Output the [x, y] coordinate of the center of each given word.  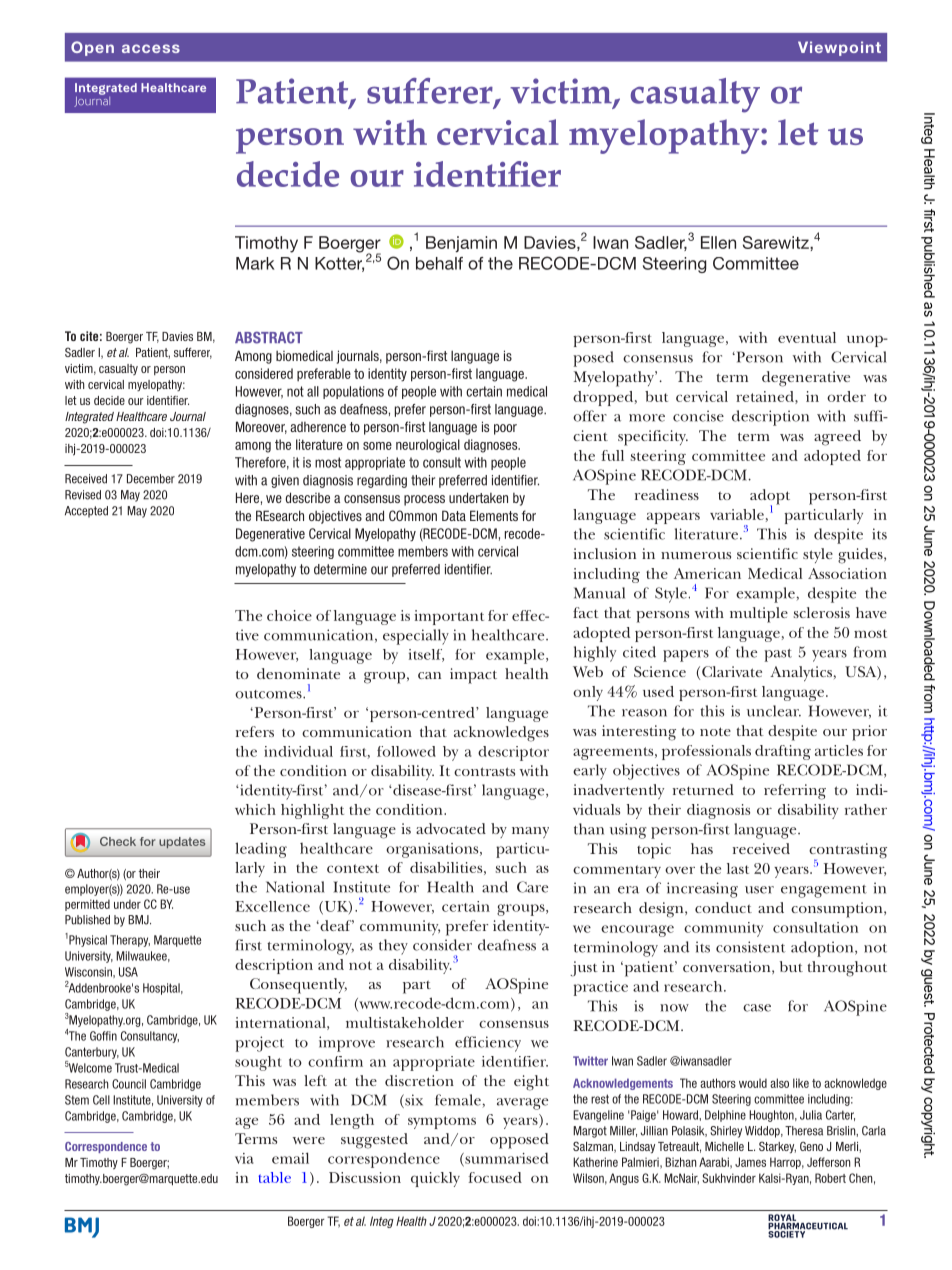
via [244, 1158]
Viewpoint [839, 48]
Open [92, 48]
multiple [759, 615]
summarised [505, 1159]
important [449, 617]
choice [289, 615]
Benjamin [461, 244]
